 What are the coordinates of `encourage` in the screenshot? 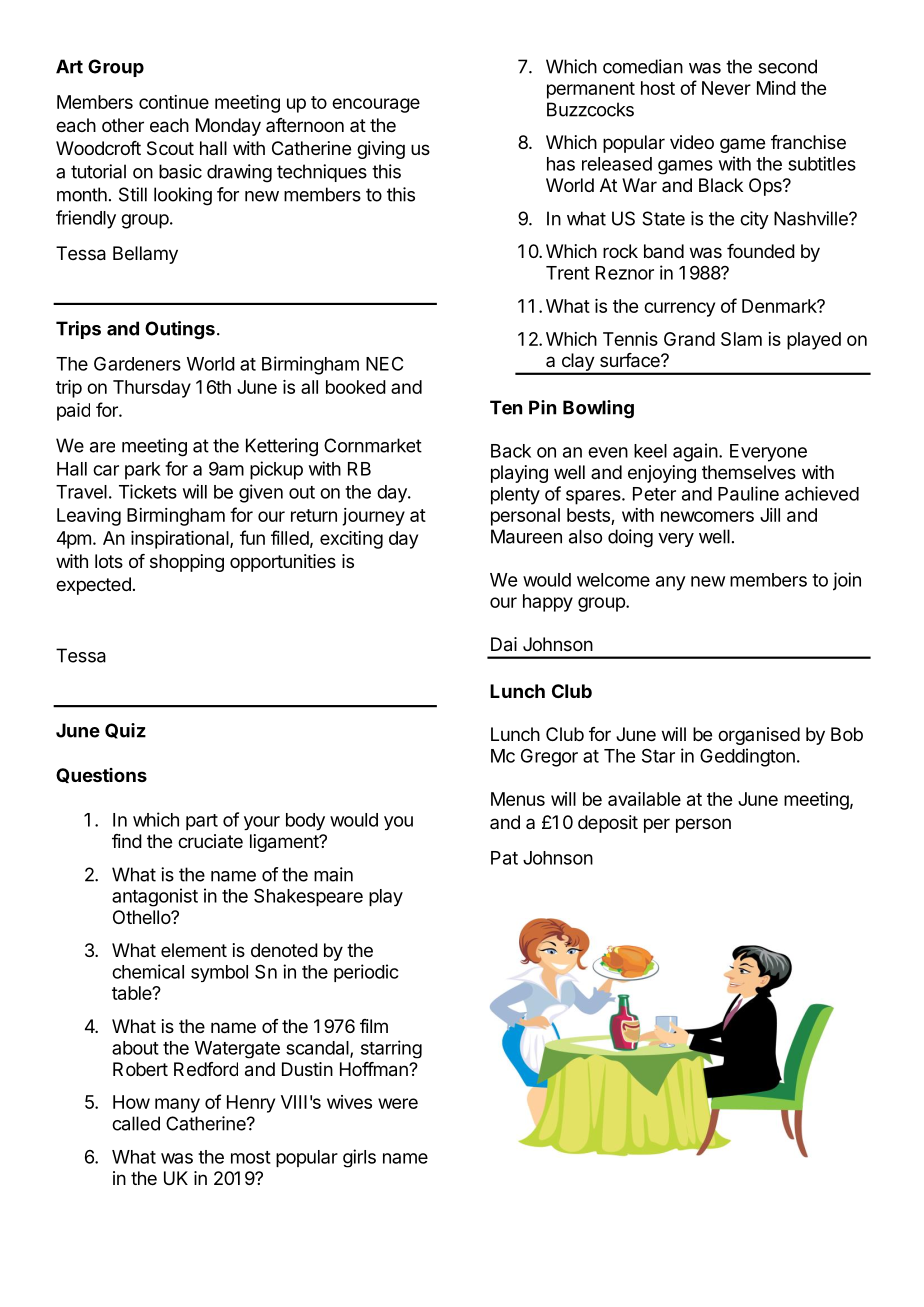 It's located at (376, 105).
